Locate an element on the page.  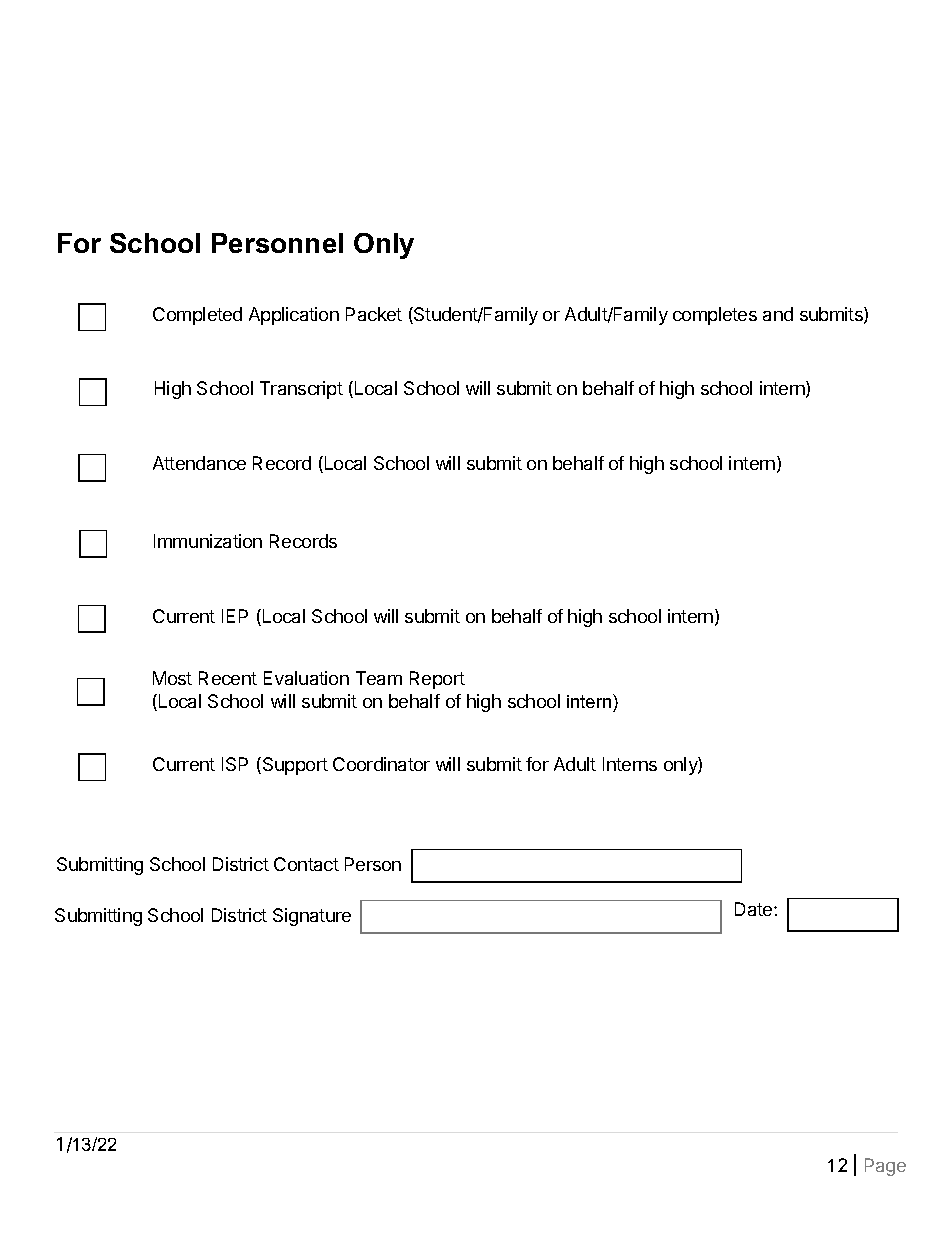
Page is located at coordinates (885, 1167).
